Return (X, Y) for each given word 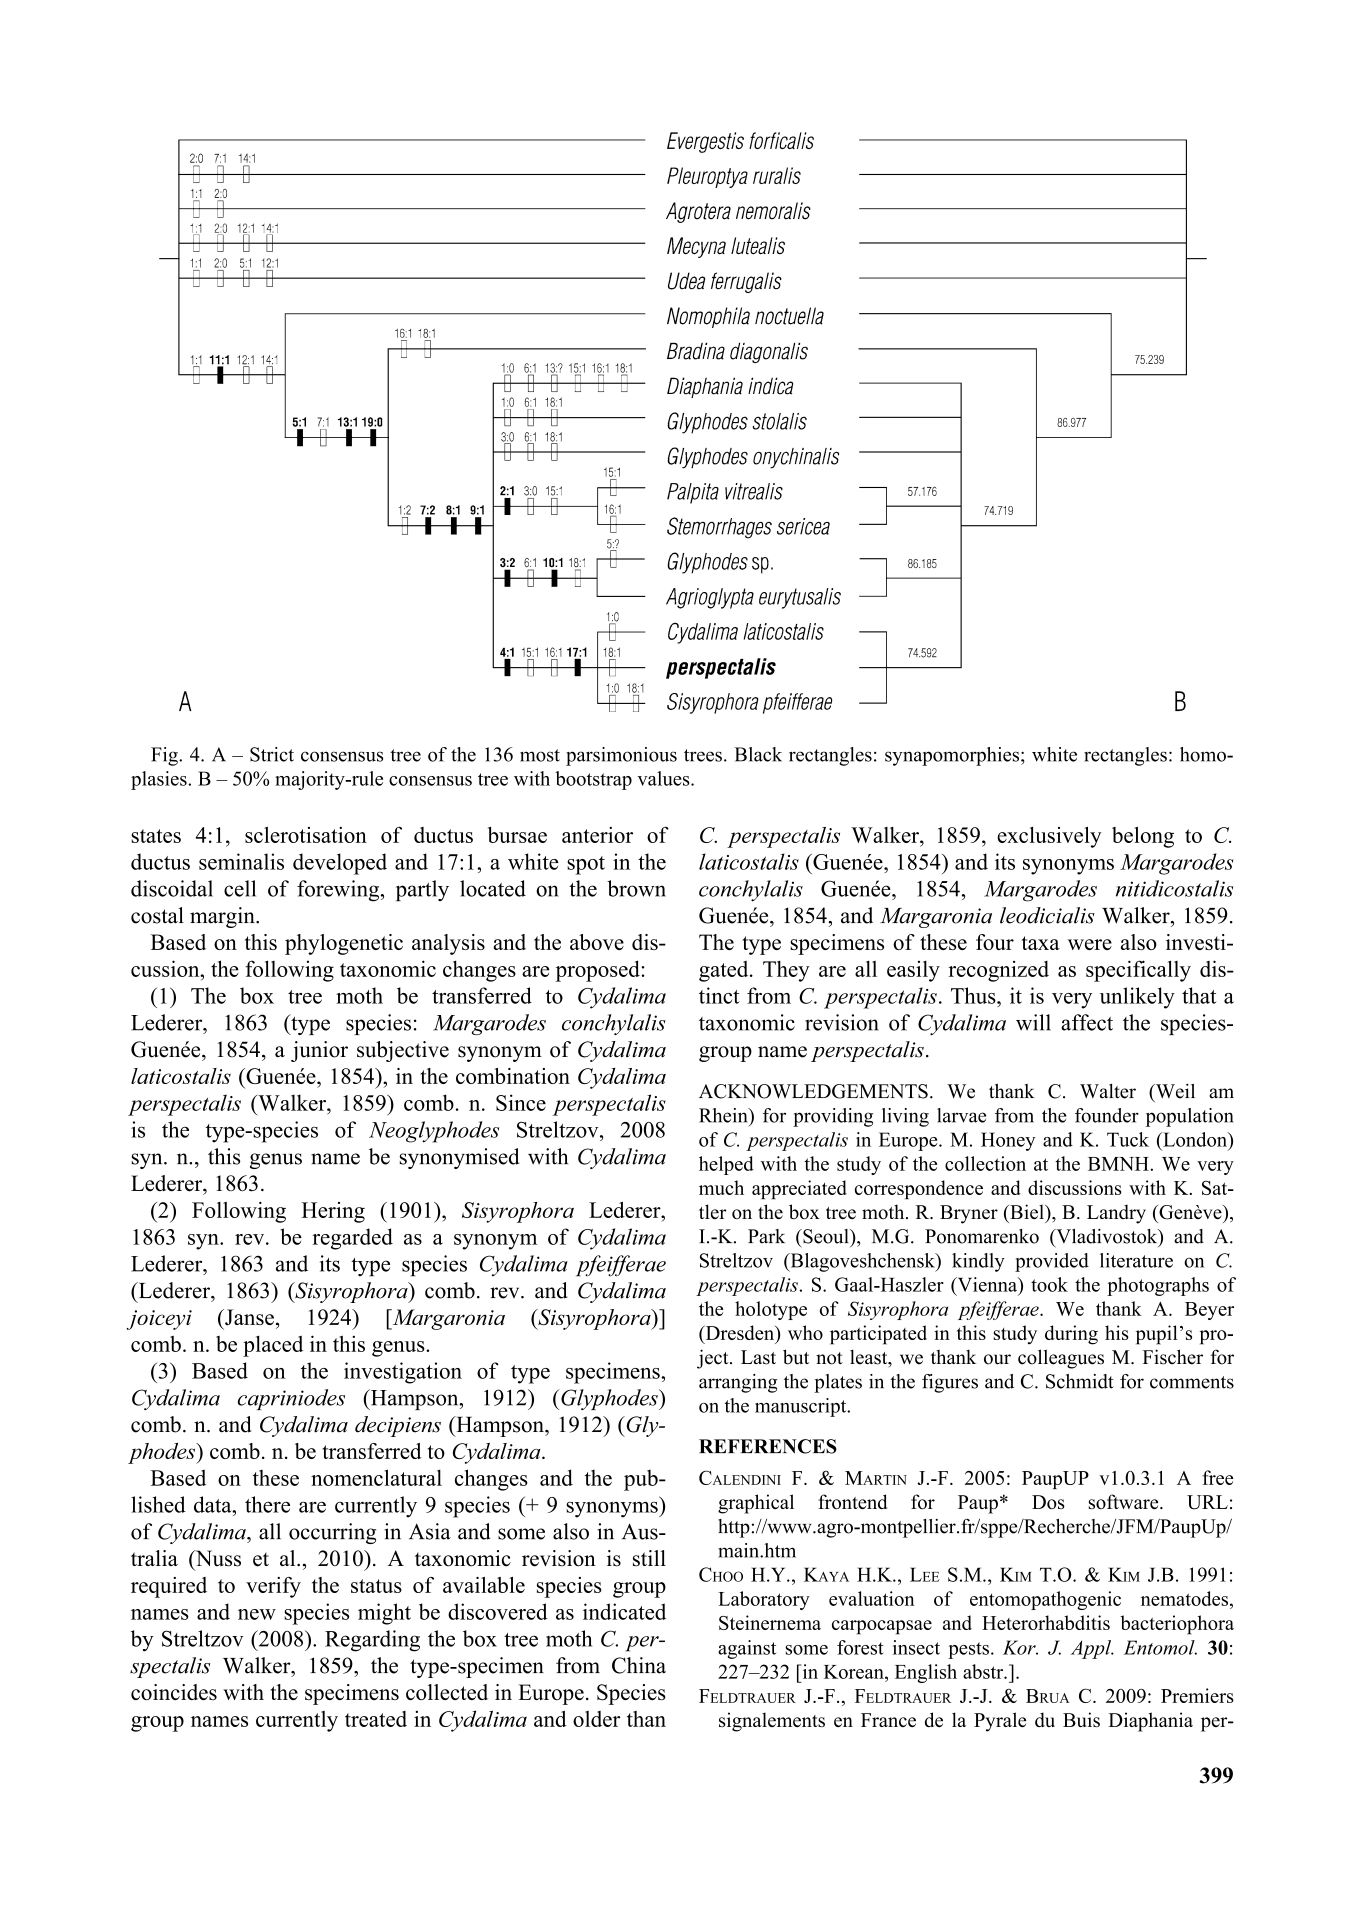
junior (319, 1051)
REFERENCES (768, 1446)
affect (1087, 1022)
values (664, 778)
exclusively (1049, 837)
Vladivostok (1107, 1237)
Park (766, 1236)
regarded (352, 1239)
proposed (599, 971)
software (1125, 1501)
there (267, 1504)
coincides (174, 1692)
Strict (272, 754)
